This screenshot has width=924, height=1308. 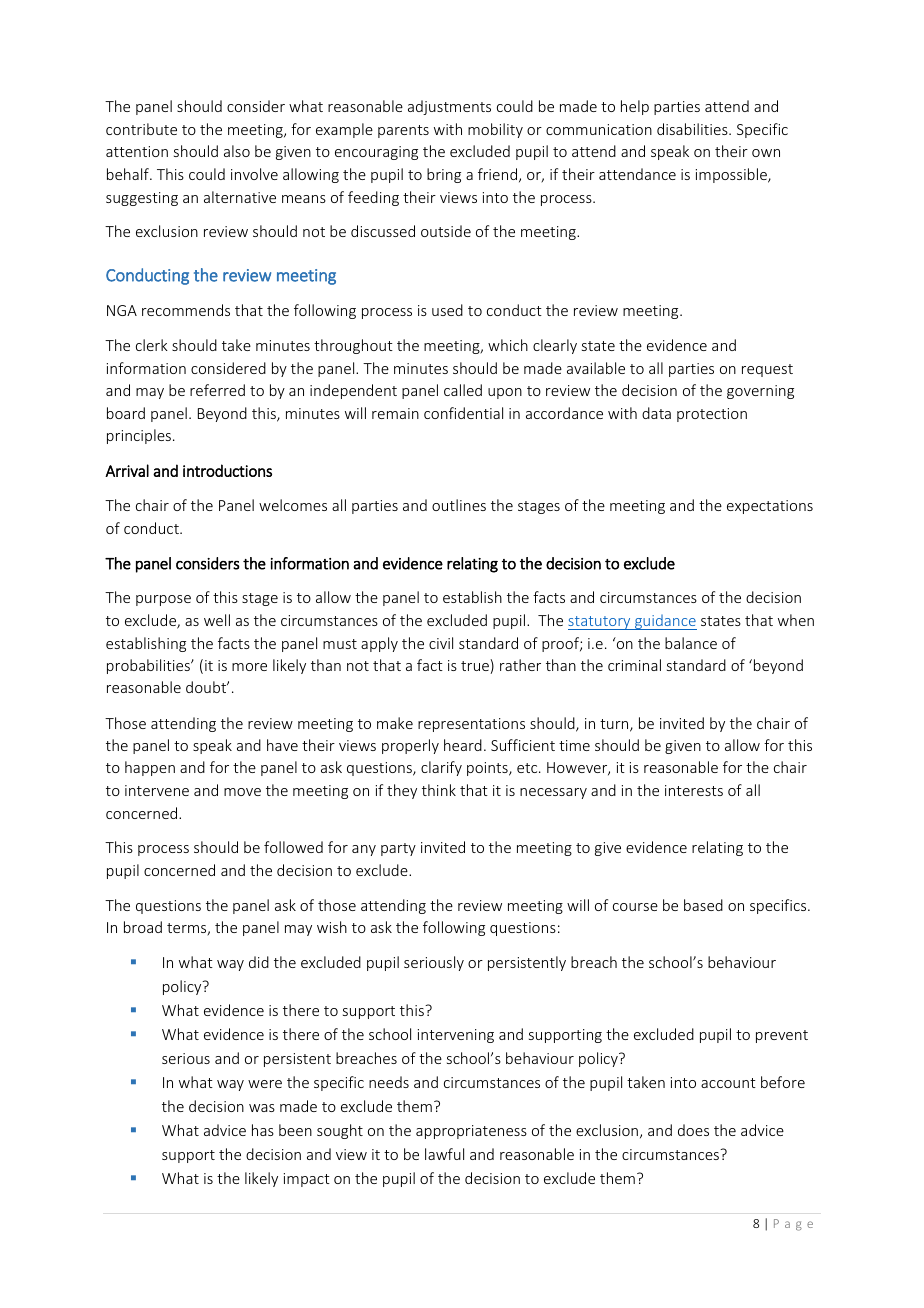 What do you see at coordinates (770, 507) in the screenshot?
I see `expectations` at bounding box center [770, 507].
